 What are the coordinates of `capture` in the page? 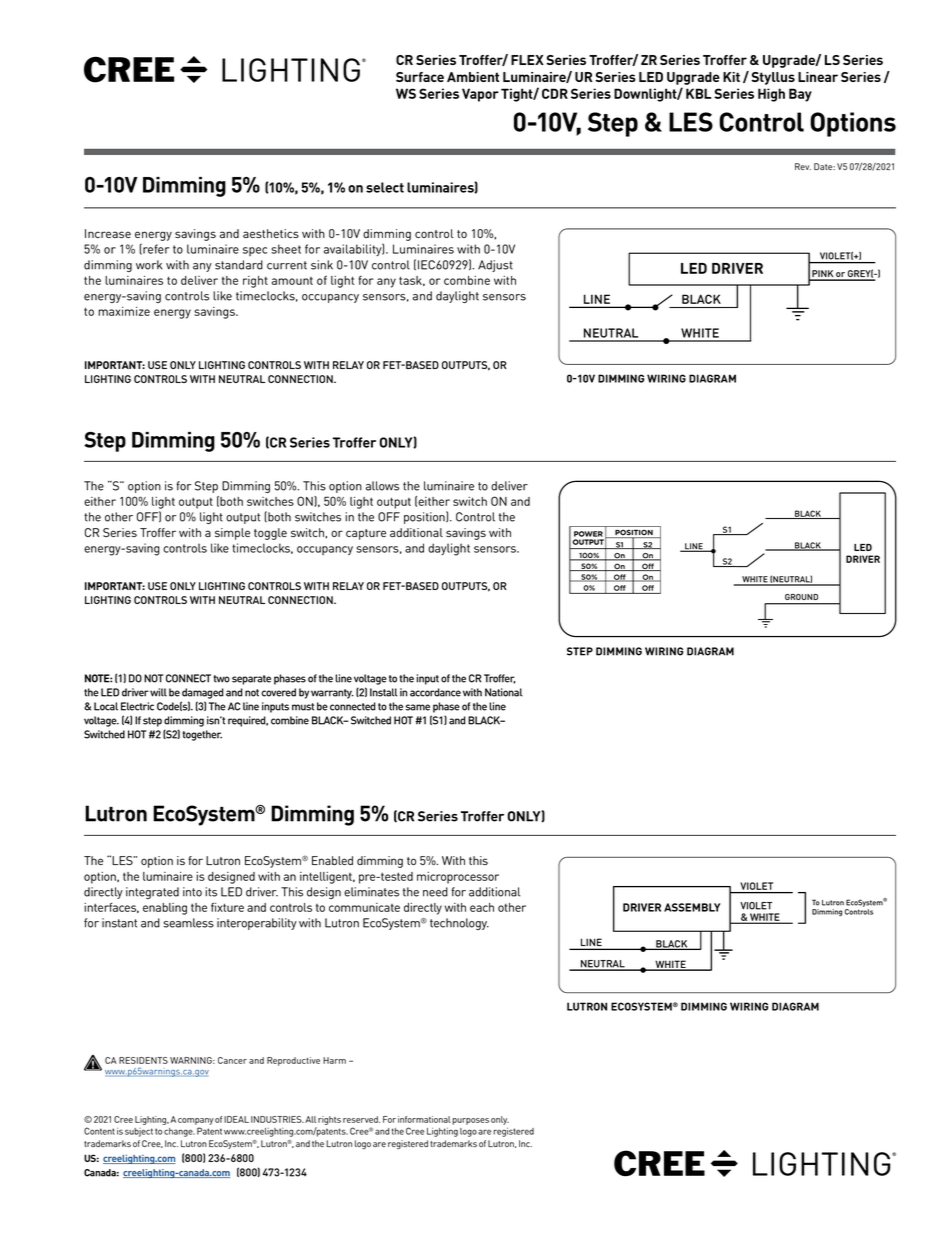 It's located at (366, 534).
